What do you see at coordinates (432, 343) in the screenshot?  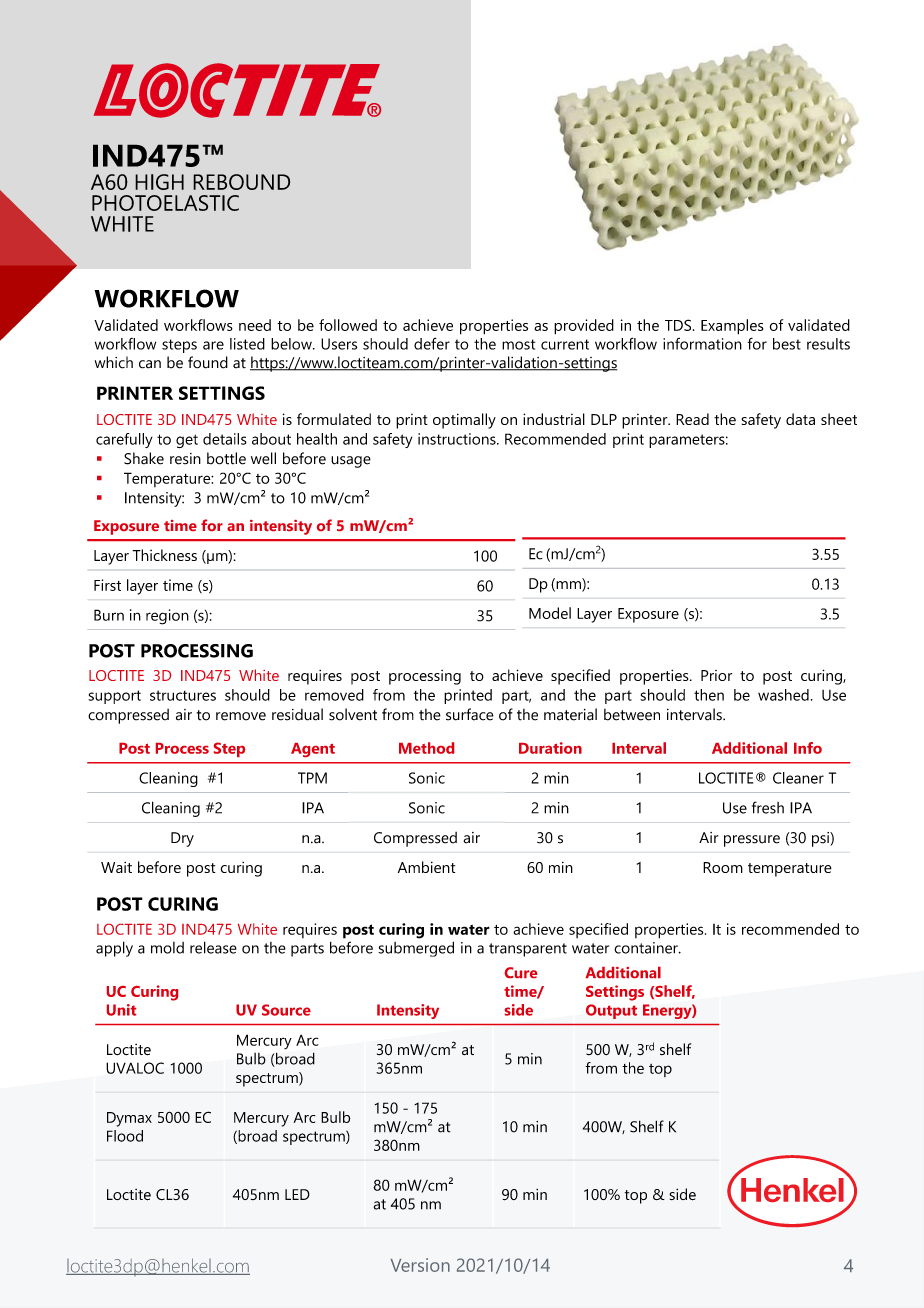 I see `defer` at bounding box center [432, 343].
